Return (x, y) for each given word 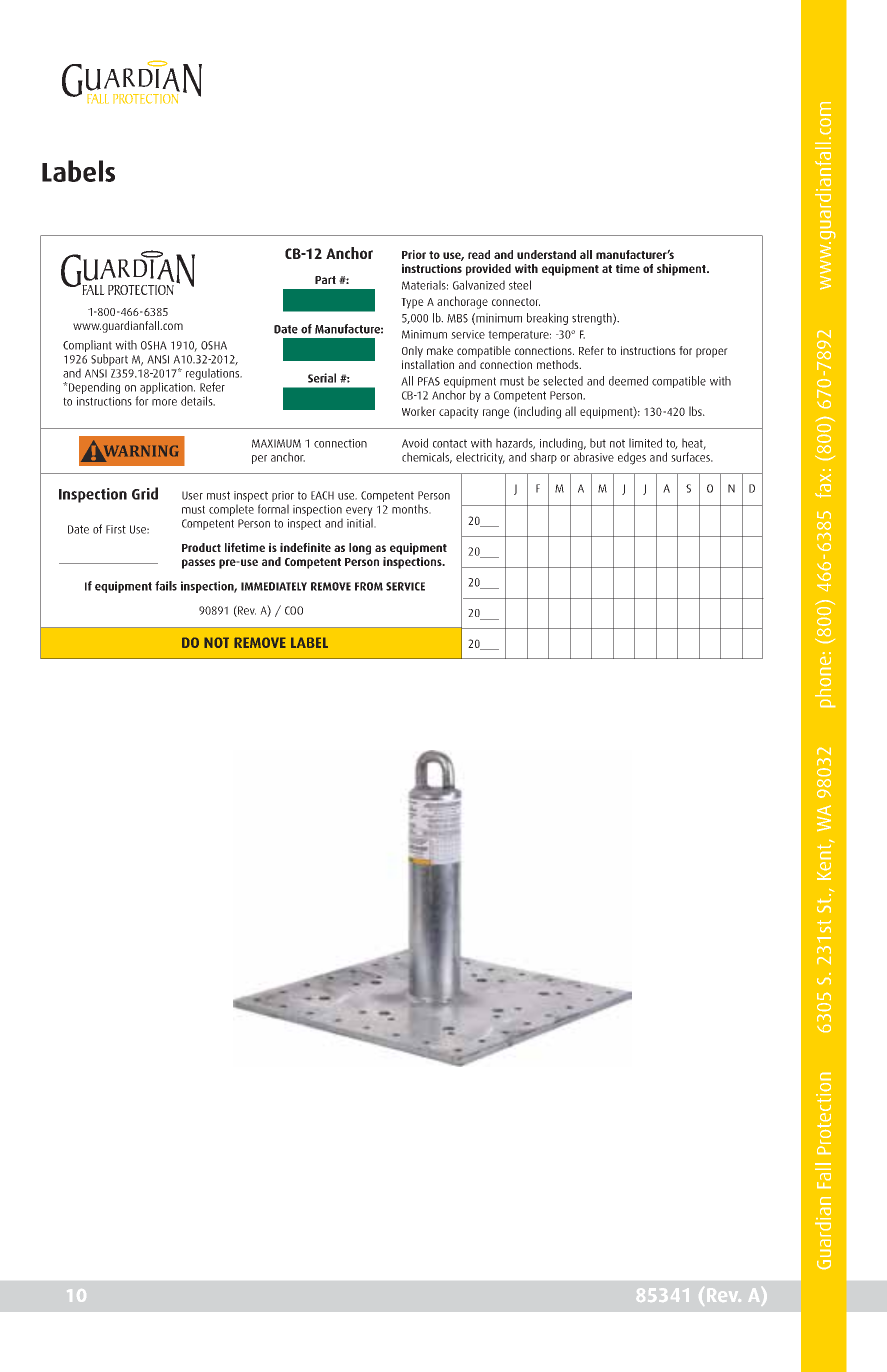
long (360, 549)
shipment (682, 270)
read (479, 254)
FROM (369, 586)
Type (412, 303)
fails (166, 586)
